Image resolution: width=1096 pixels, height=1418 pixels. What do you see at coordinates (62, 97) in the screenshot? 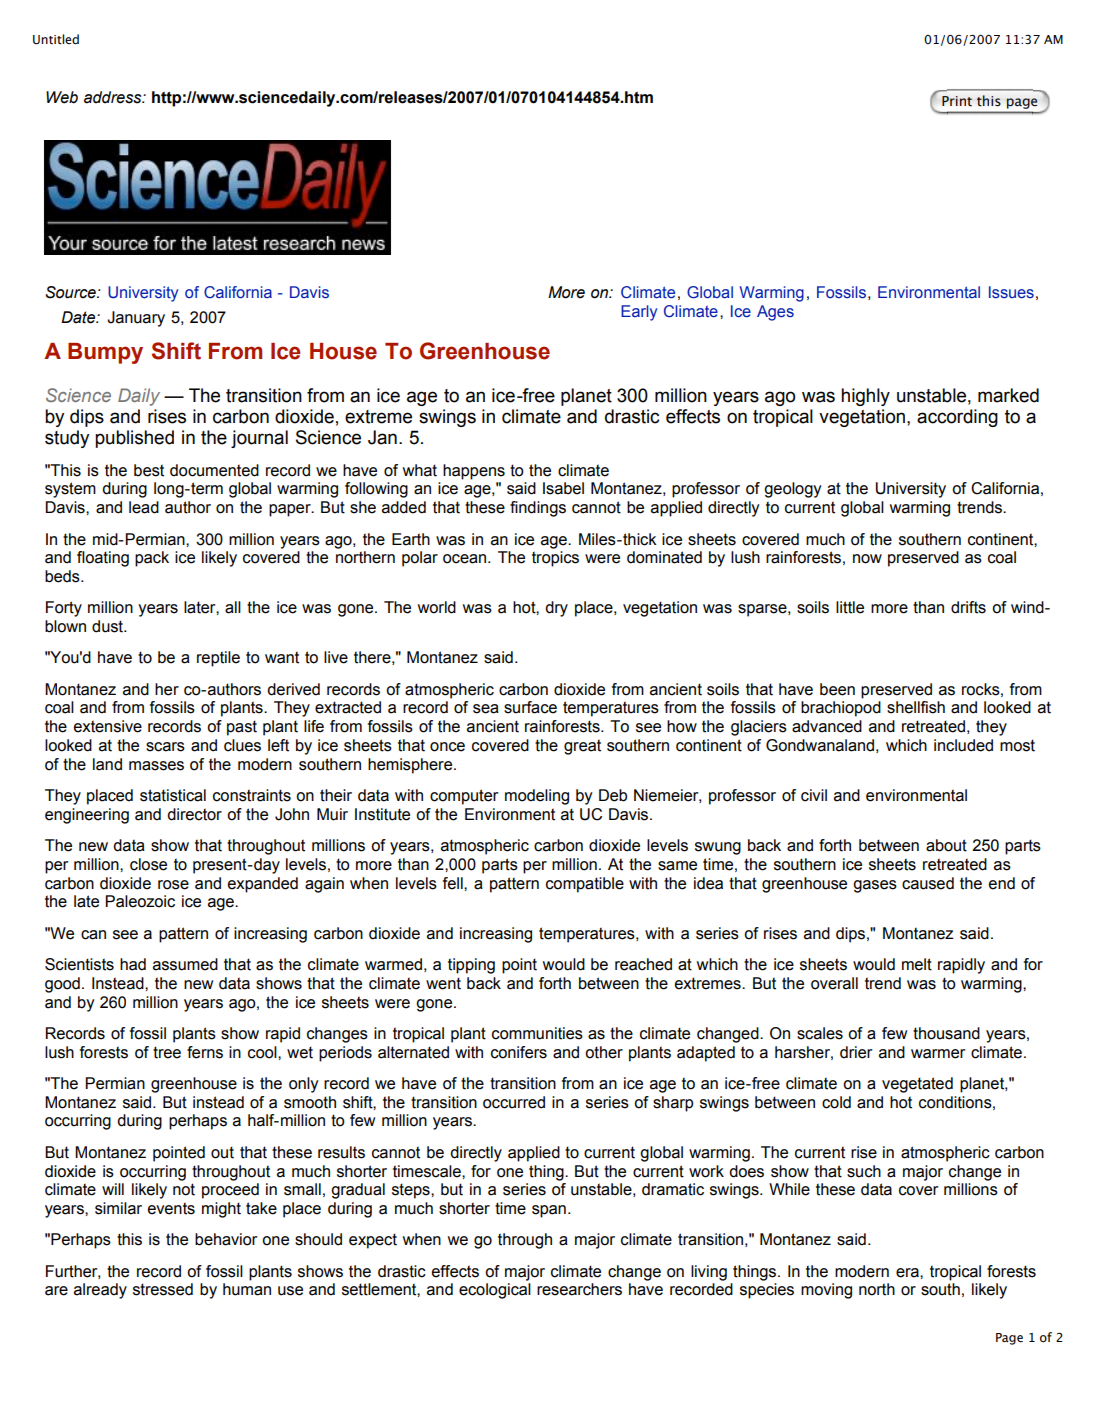
I see `Web` at bounding box center [62, 97].
